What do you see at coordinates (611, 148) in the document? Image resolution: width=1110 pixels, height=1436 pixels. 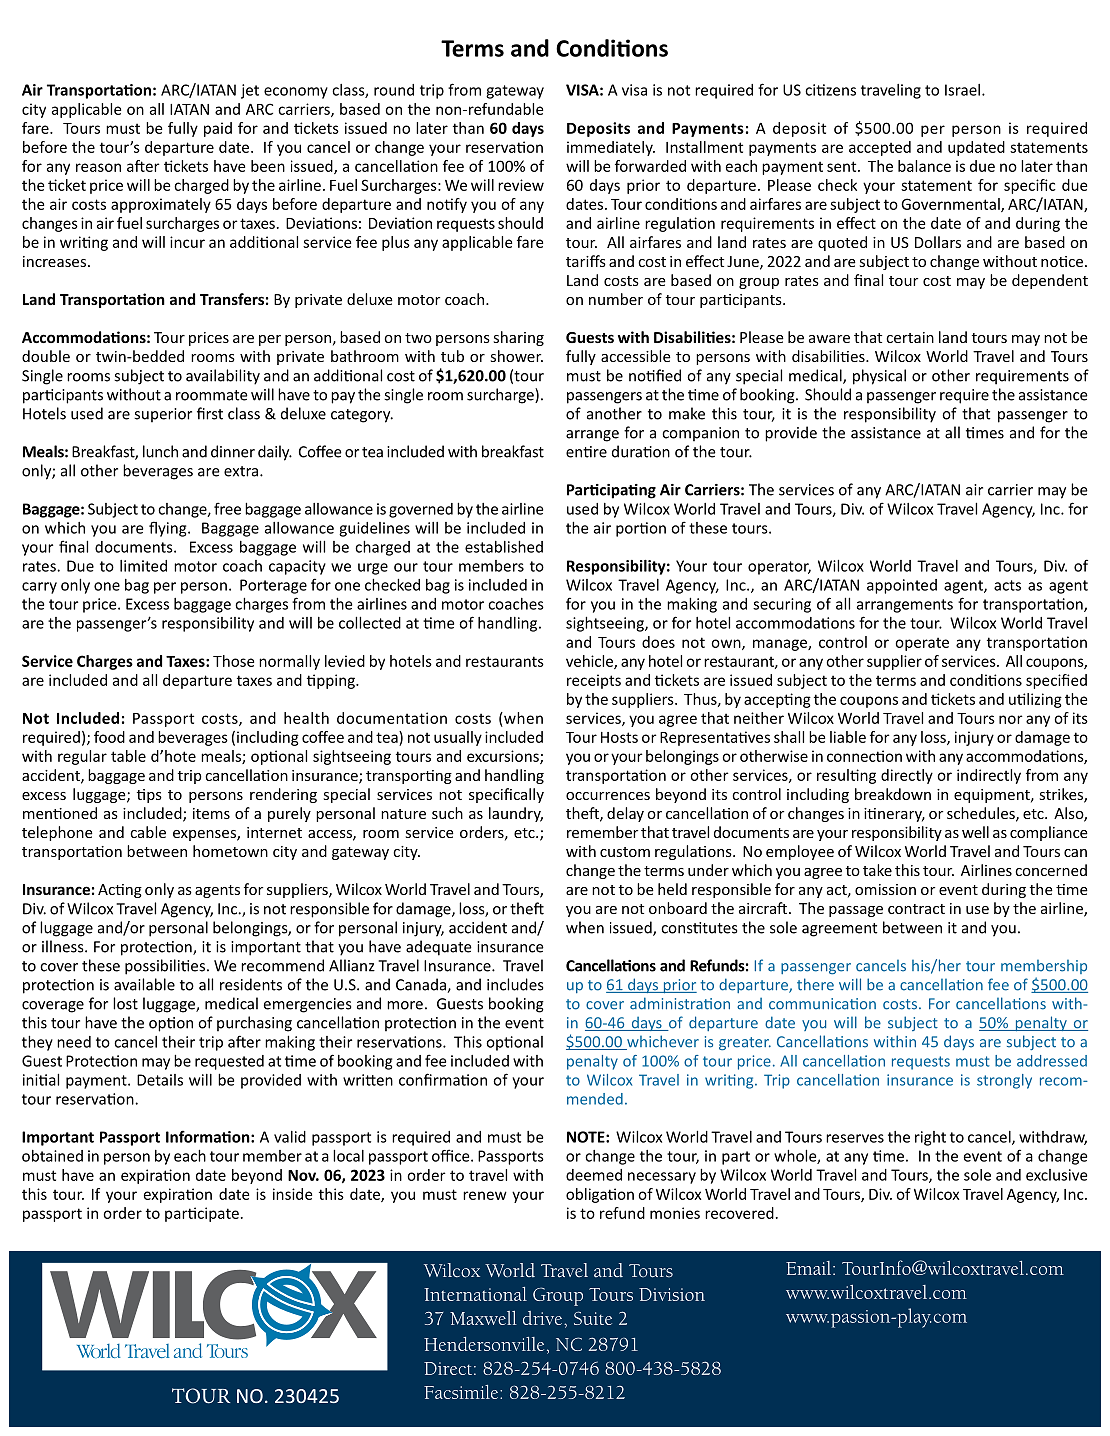 I see `immediately` at bounding box center [611, 148].
